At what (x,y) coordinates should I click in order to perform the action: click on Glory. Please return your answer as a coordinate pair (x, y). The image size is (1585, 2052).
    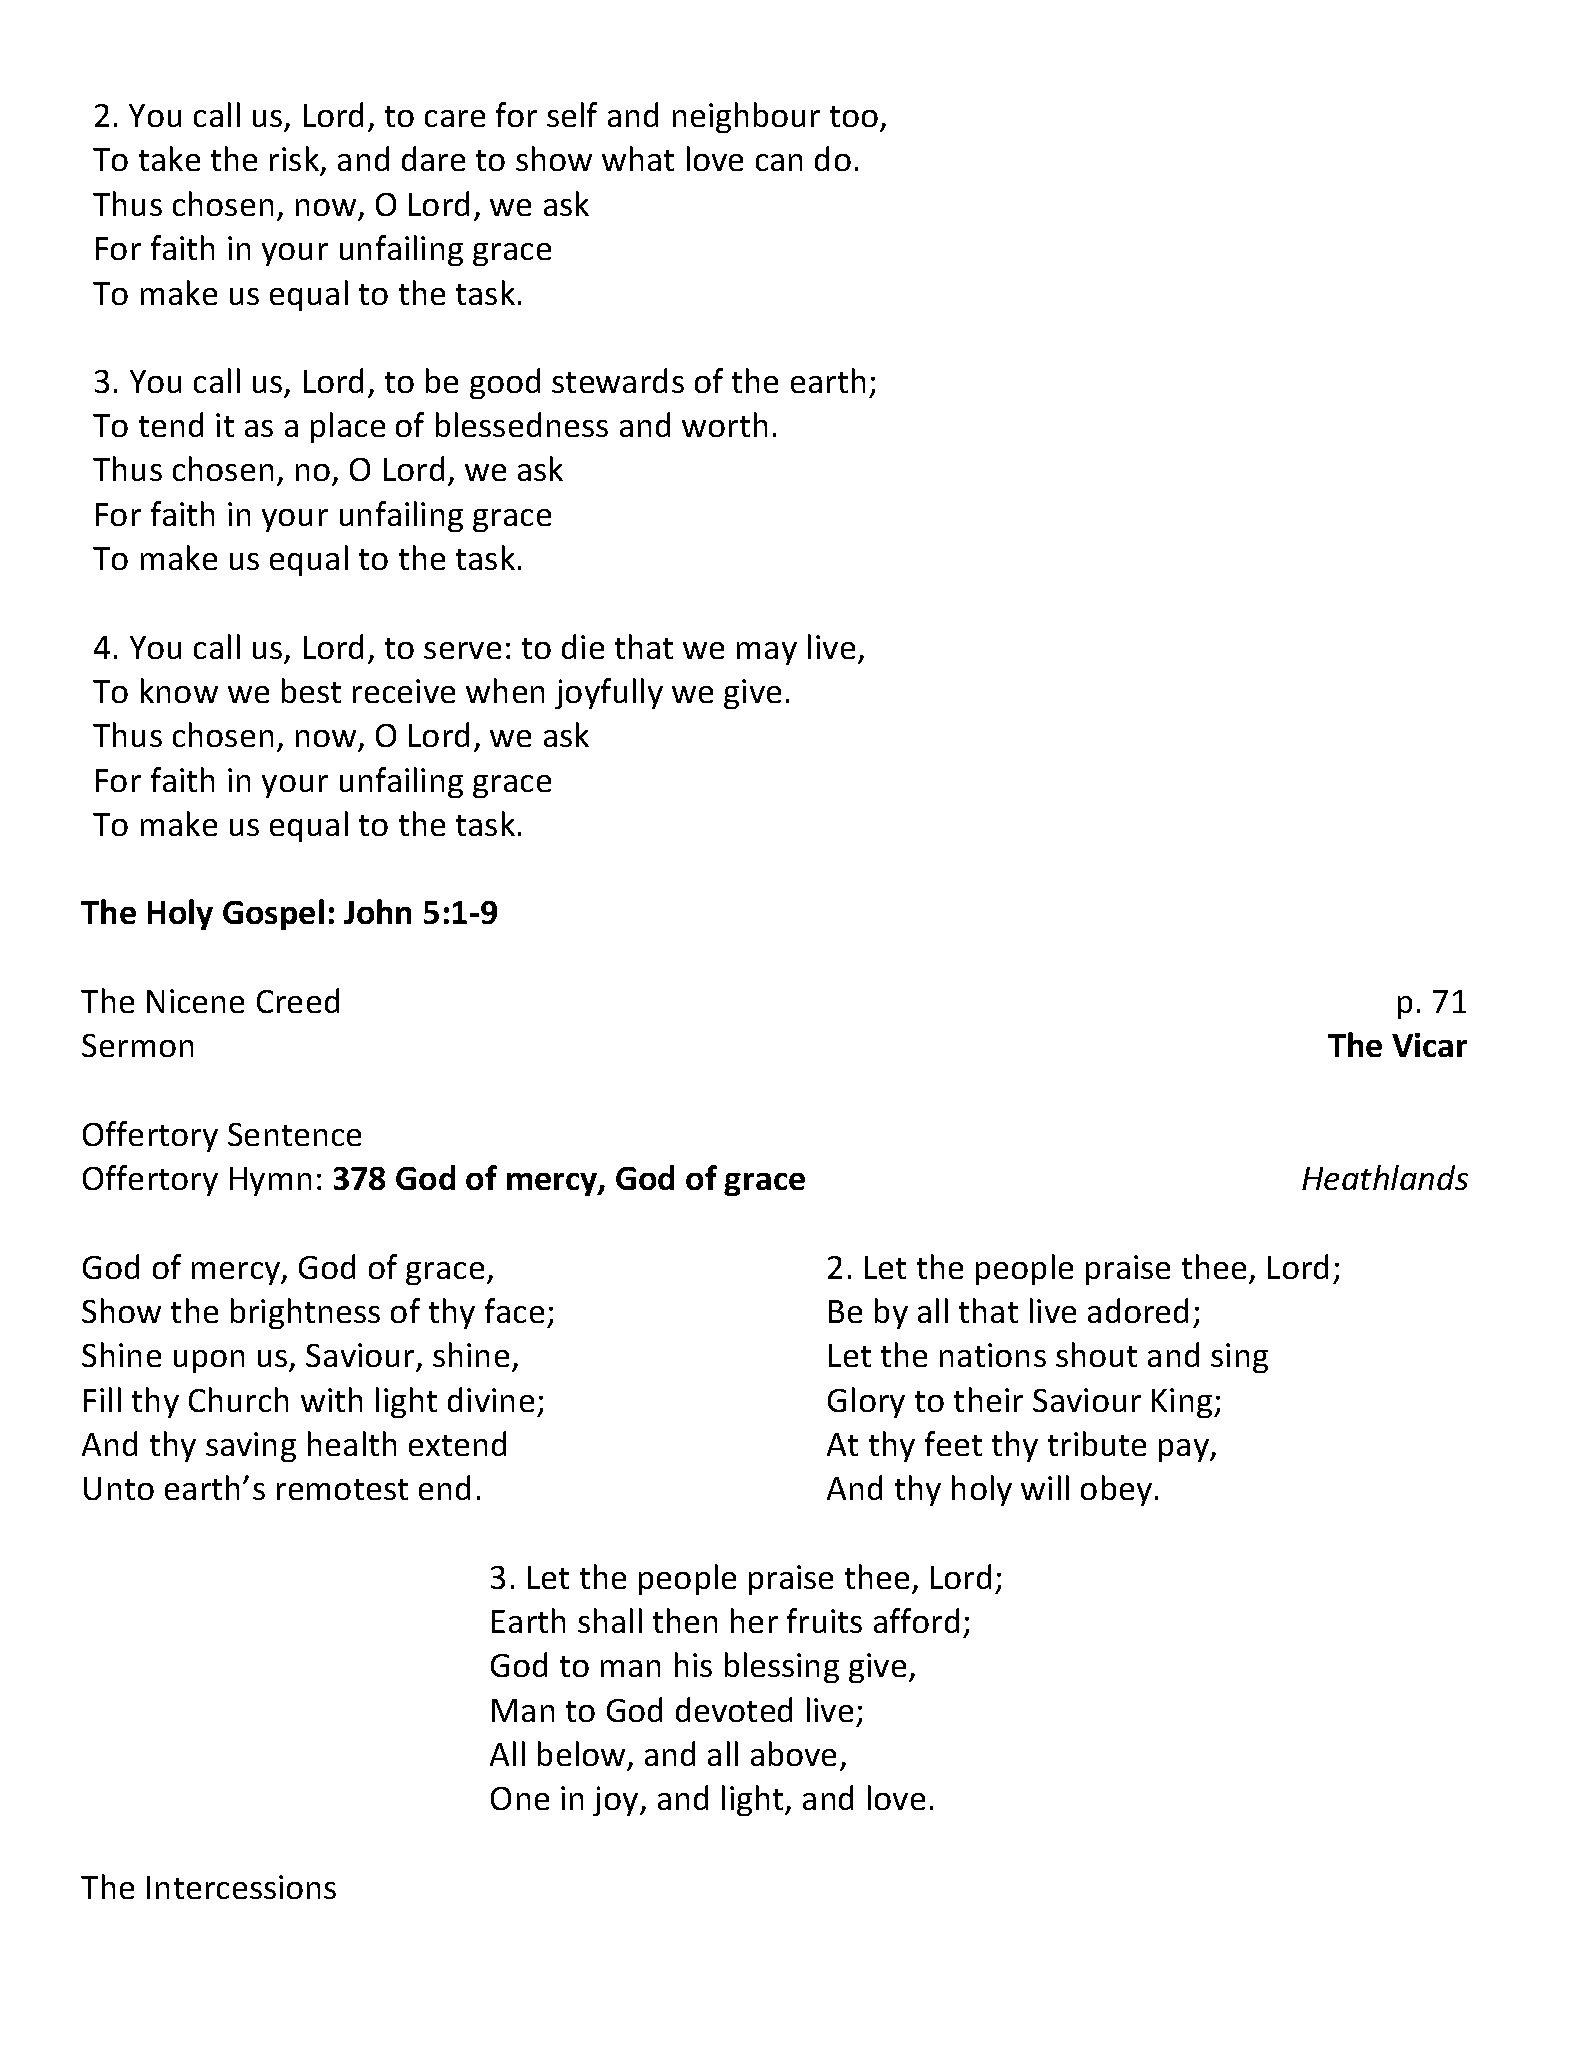
    Looking at the image, I should click on (866, 1402).
